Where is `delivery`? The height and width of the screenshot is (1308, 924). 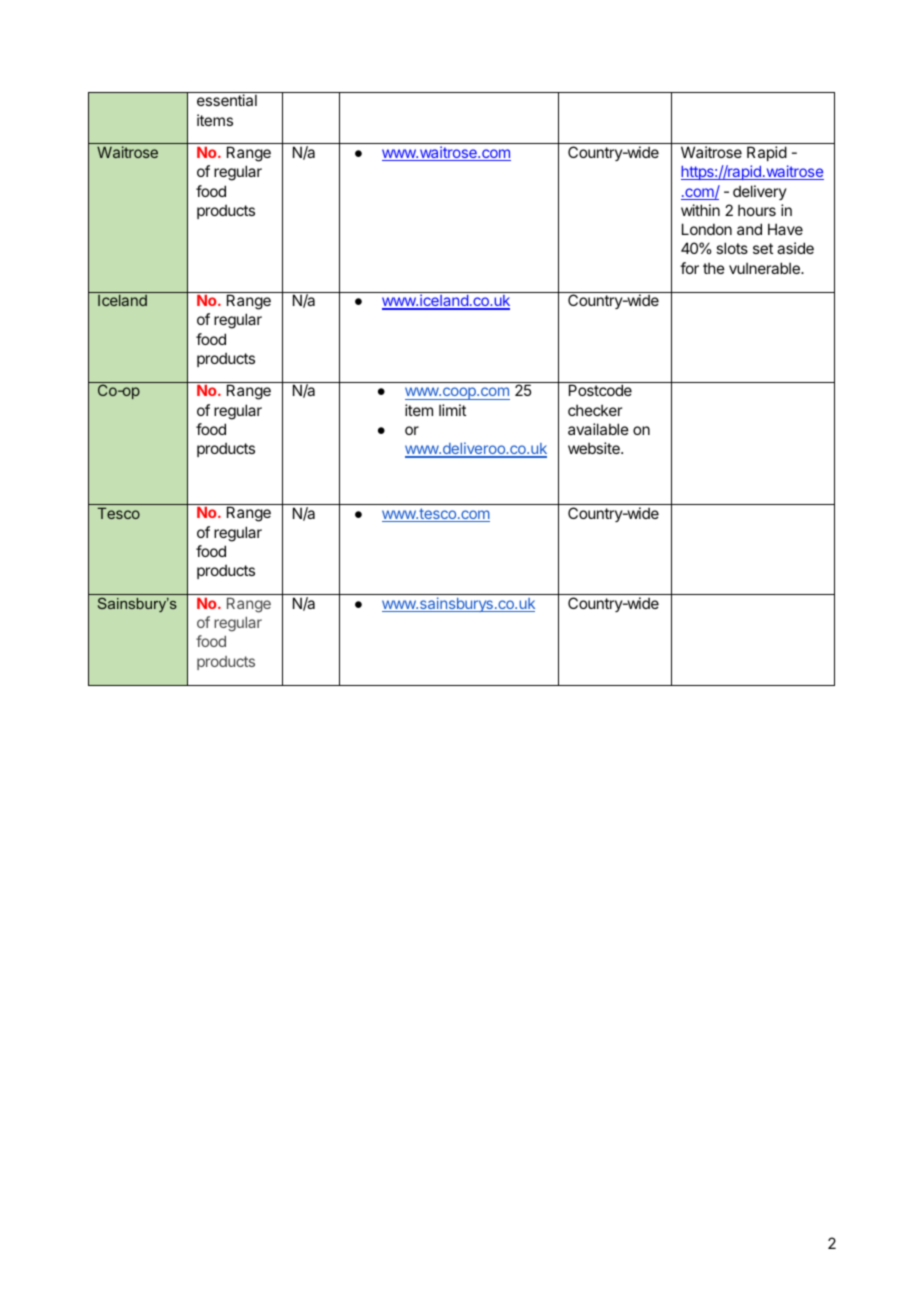
delivery is located at coordinates (760, 192).
